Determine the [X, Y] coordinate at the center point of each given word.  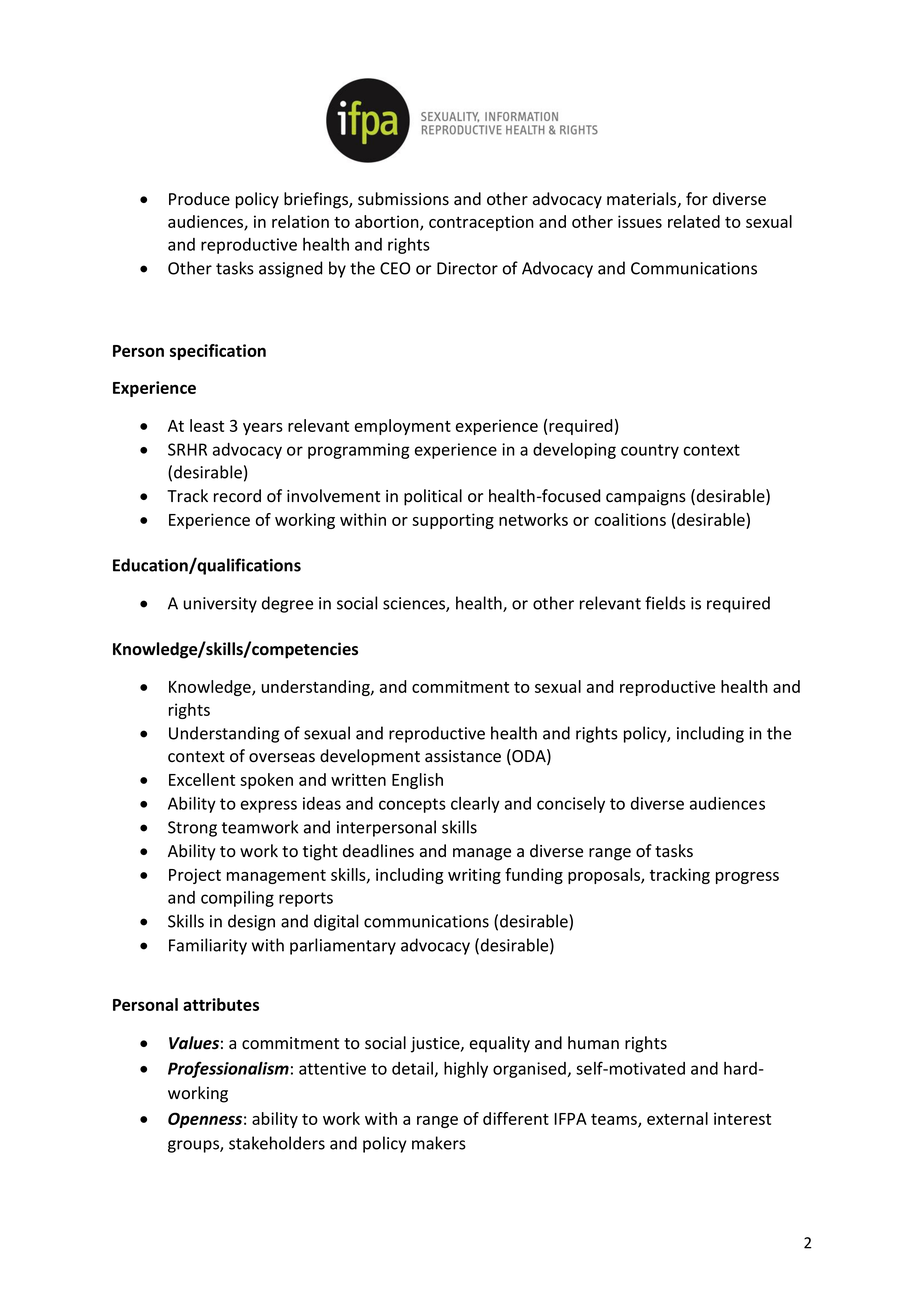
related [694, 221]
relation [300, 221]
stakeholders [277, 1143]
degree [287, 604]
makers [439, 1143]
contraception [481, 223]
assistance [463, 756]
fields [665, 603]
